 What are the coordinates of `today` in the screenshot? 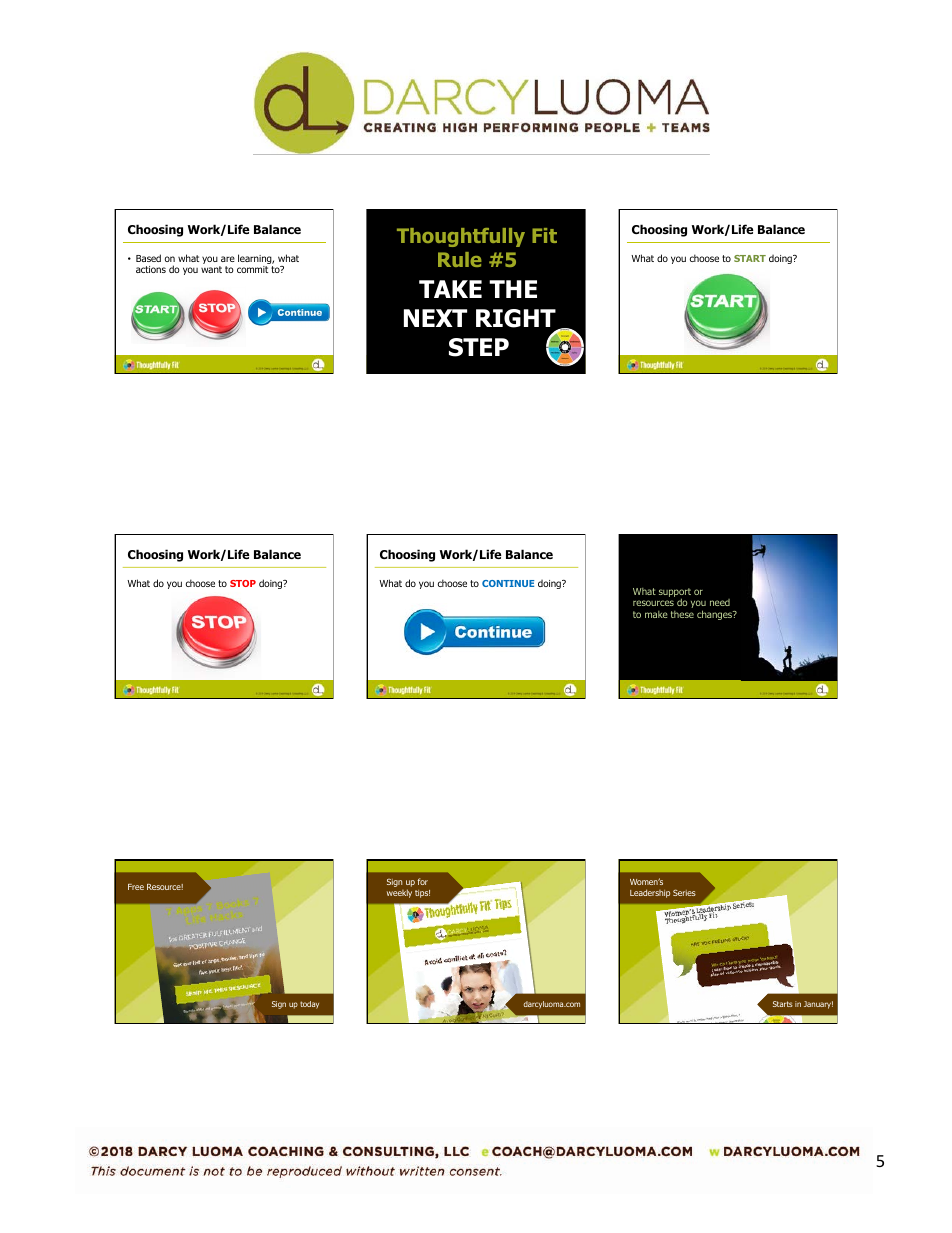 It's located at (309, 1005).
